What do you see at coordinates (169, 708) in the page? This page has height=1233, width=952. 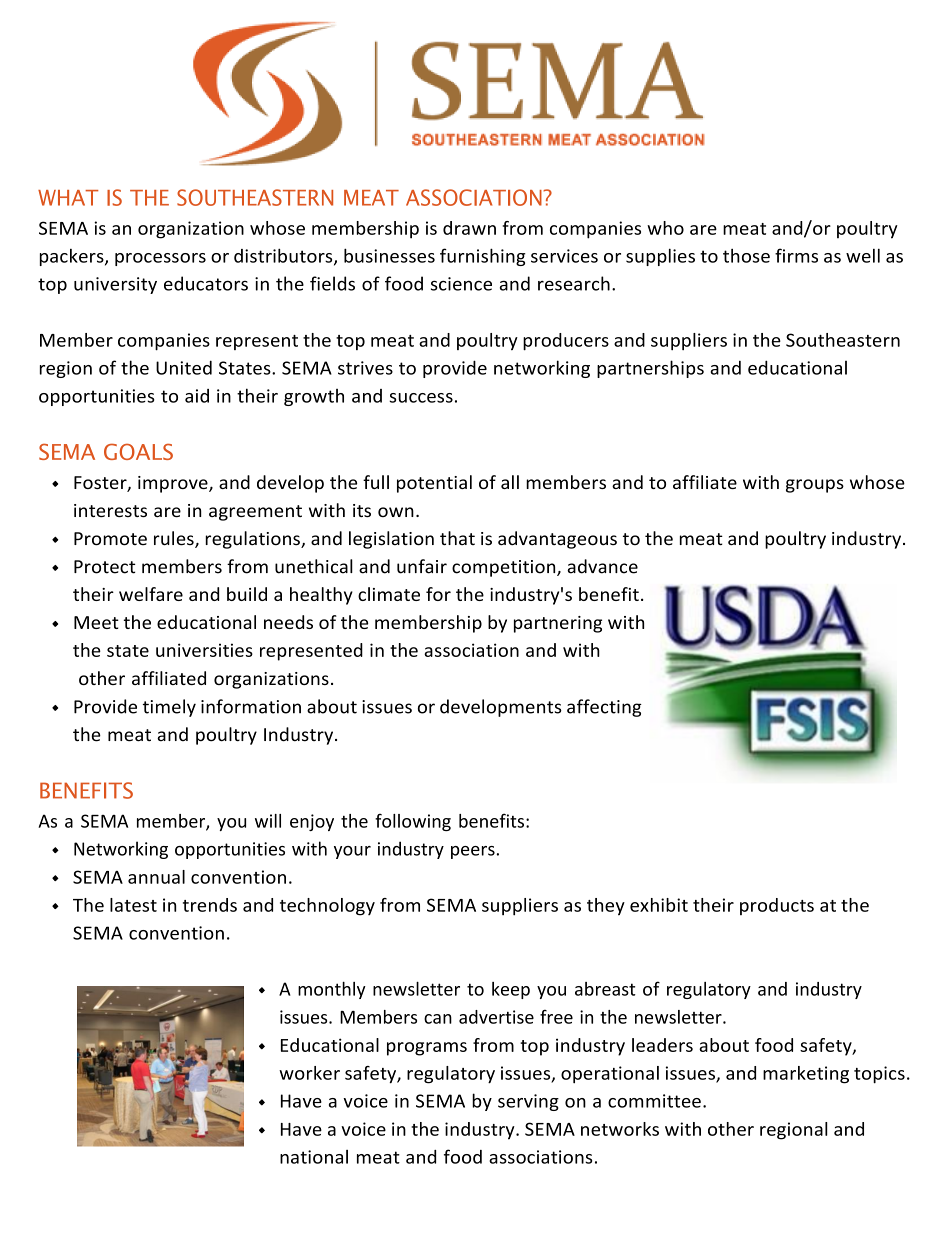 I see `timely` at bounding box center [169, 708].
